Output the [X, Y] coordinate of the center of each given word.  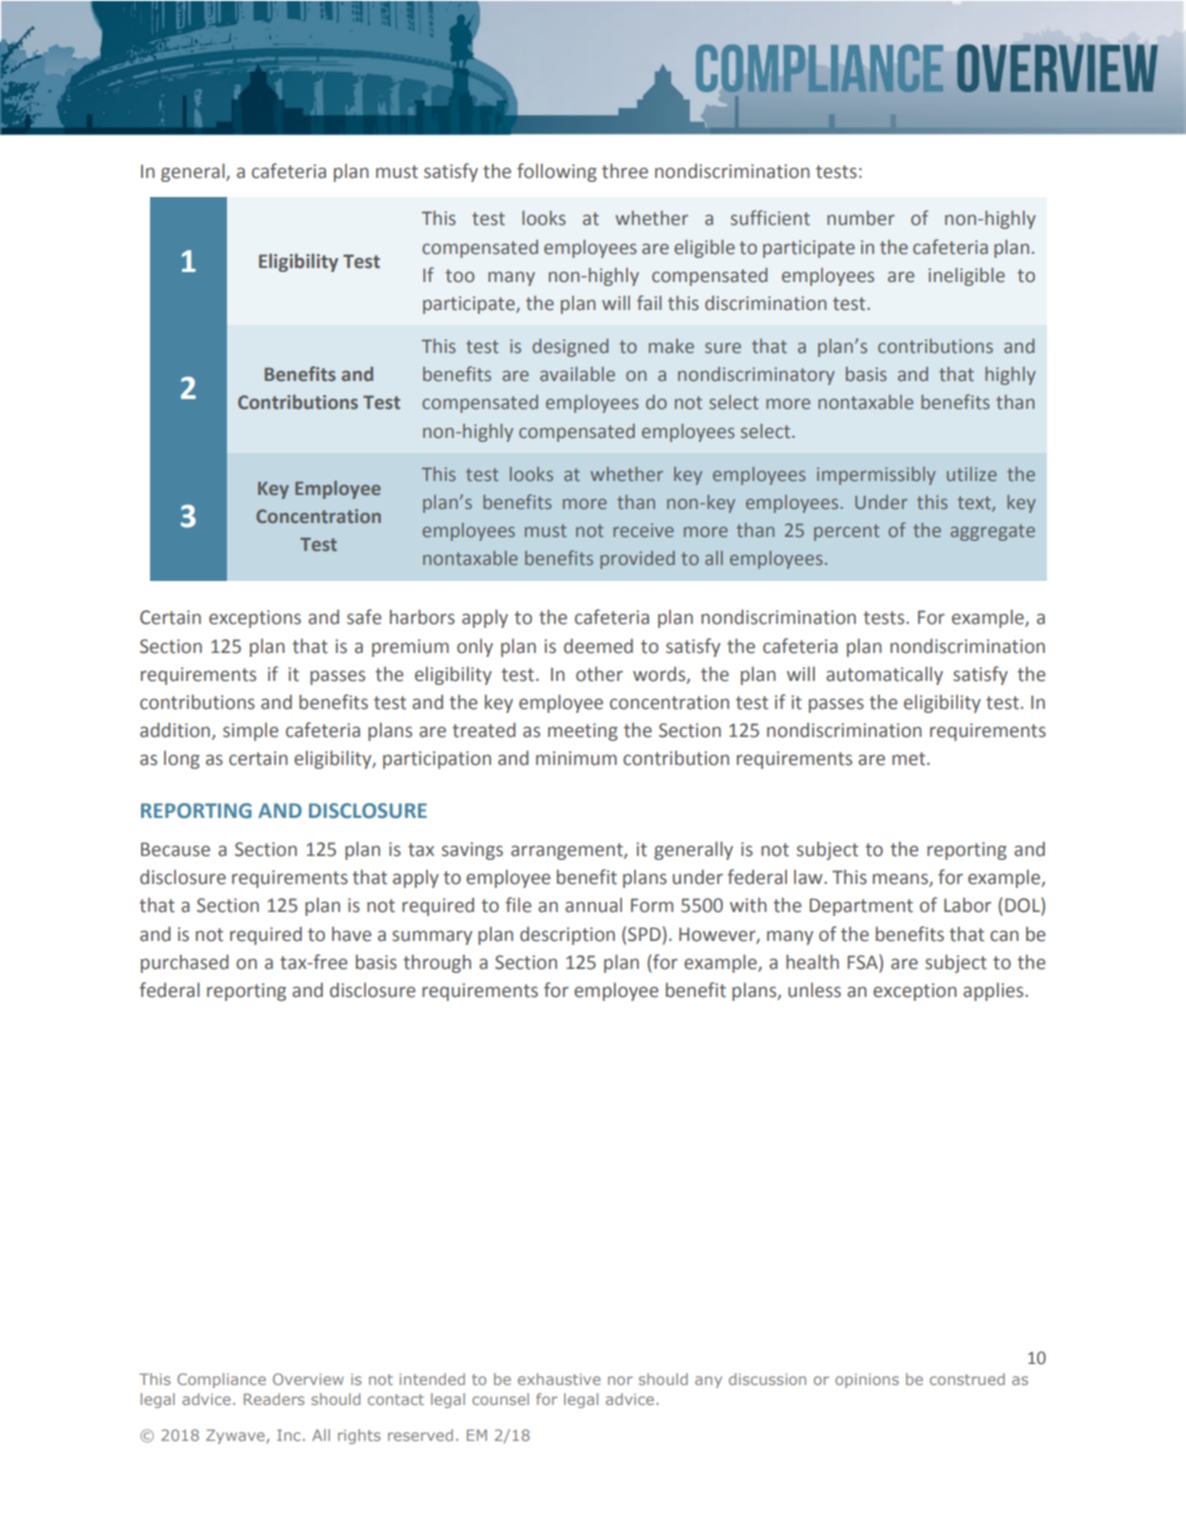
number [861, 218]
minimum [576, 758]
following [557, 172]
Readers [274, 1399]
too [460, 276]
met [910, 759]
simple [251, 732]
